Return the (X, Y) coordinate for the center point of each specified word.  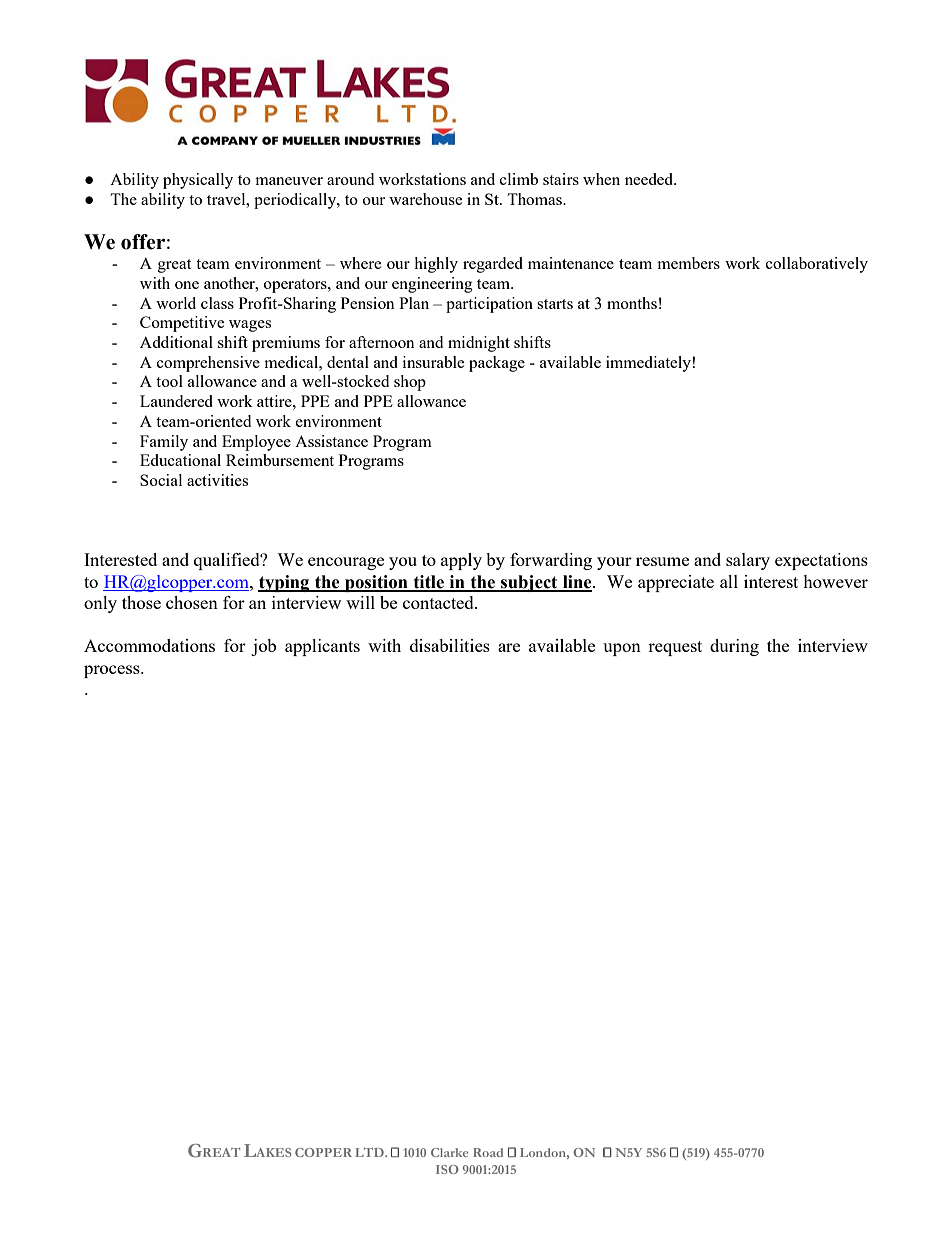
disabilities (450, 645)
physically (198, 181)
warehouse (425, 199)
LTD (370, 1152)
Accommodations (149, 645)
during (734, 647)
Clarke (449, 1152)
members (688, 263)
